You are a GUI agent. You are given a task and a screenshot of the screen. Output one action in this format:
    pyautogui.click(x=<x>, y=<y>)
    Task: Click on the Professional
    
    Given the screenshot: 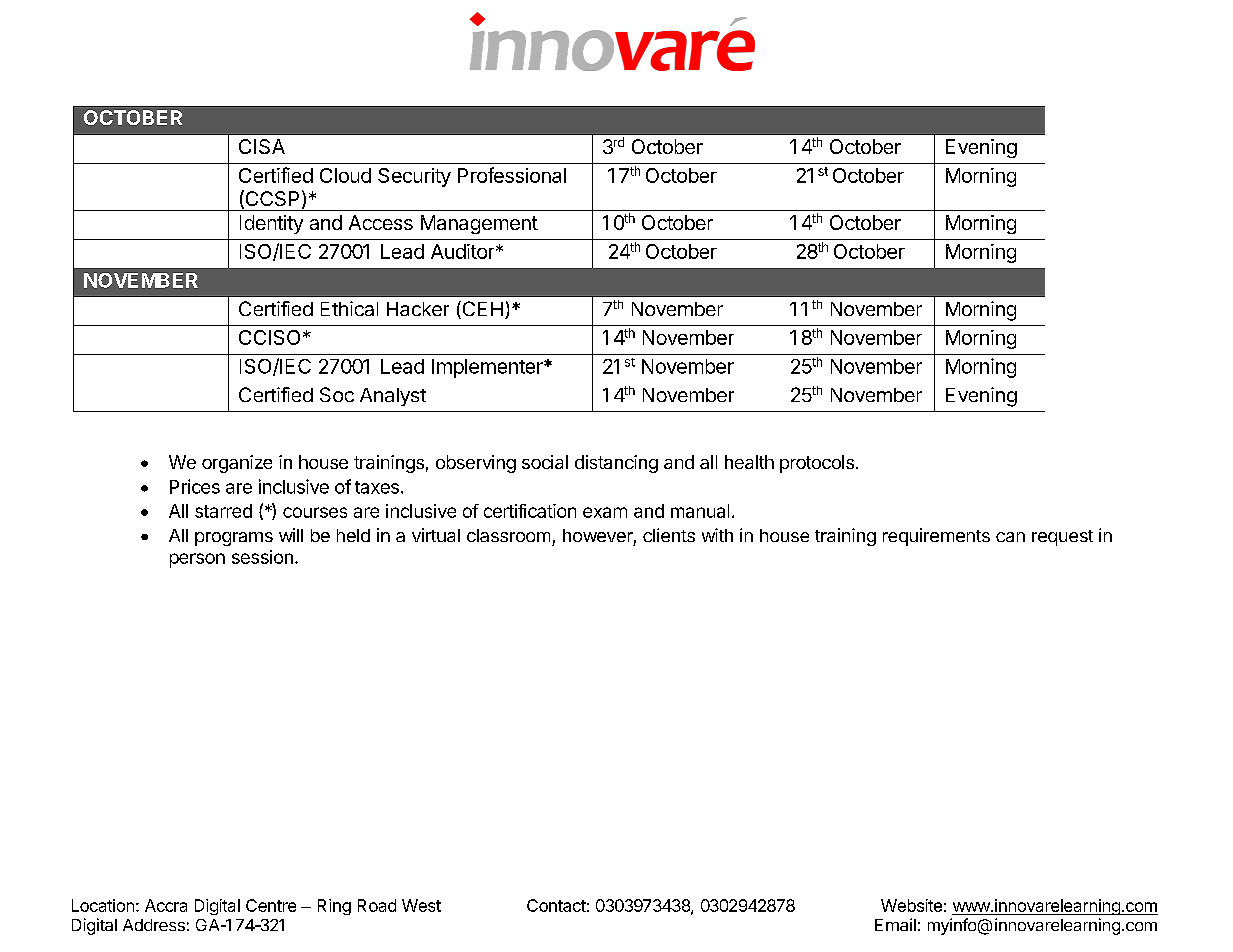 What is the action you would take?
    pyautogui.click(x=512, y=175)
